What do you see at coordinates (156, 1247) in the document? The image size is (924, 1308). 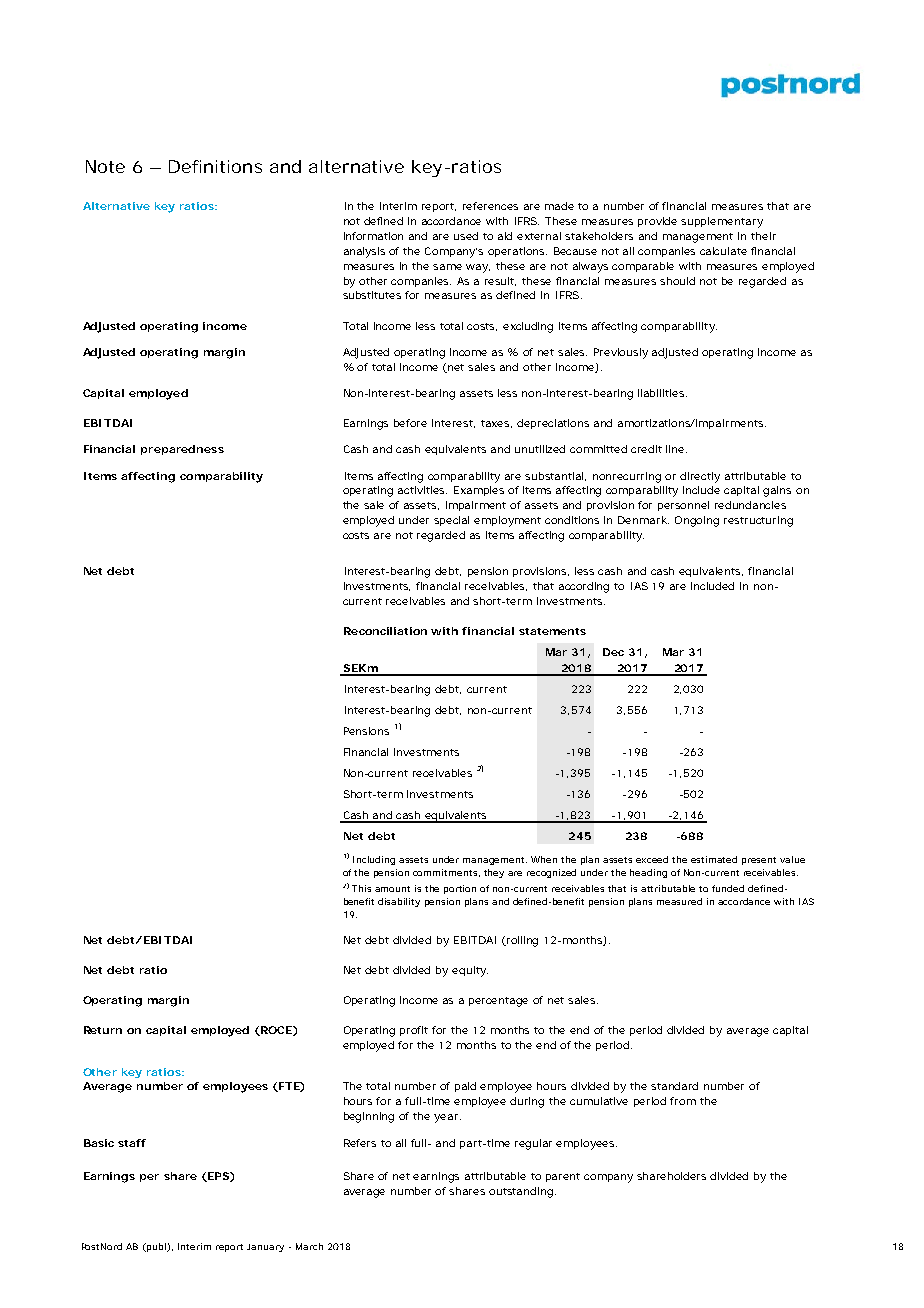 I see `publ` at bounding box center [156, 1247].
